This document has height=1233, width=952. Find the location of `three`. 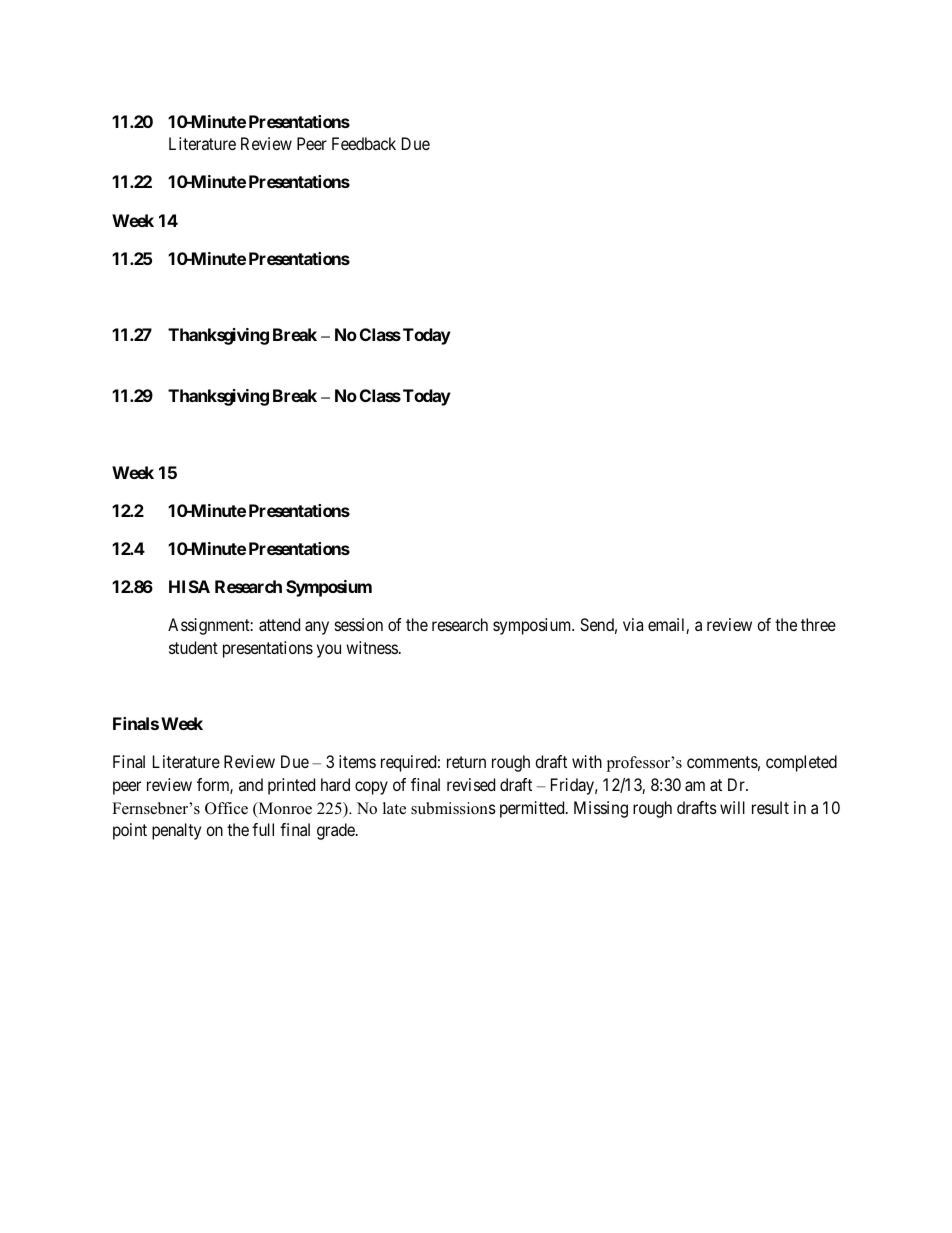

three is located at coordinates (818, 624).
